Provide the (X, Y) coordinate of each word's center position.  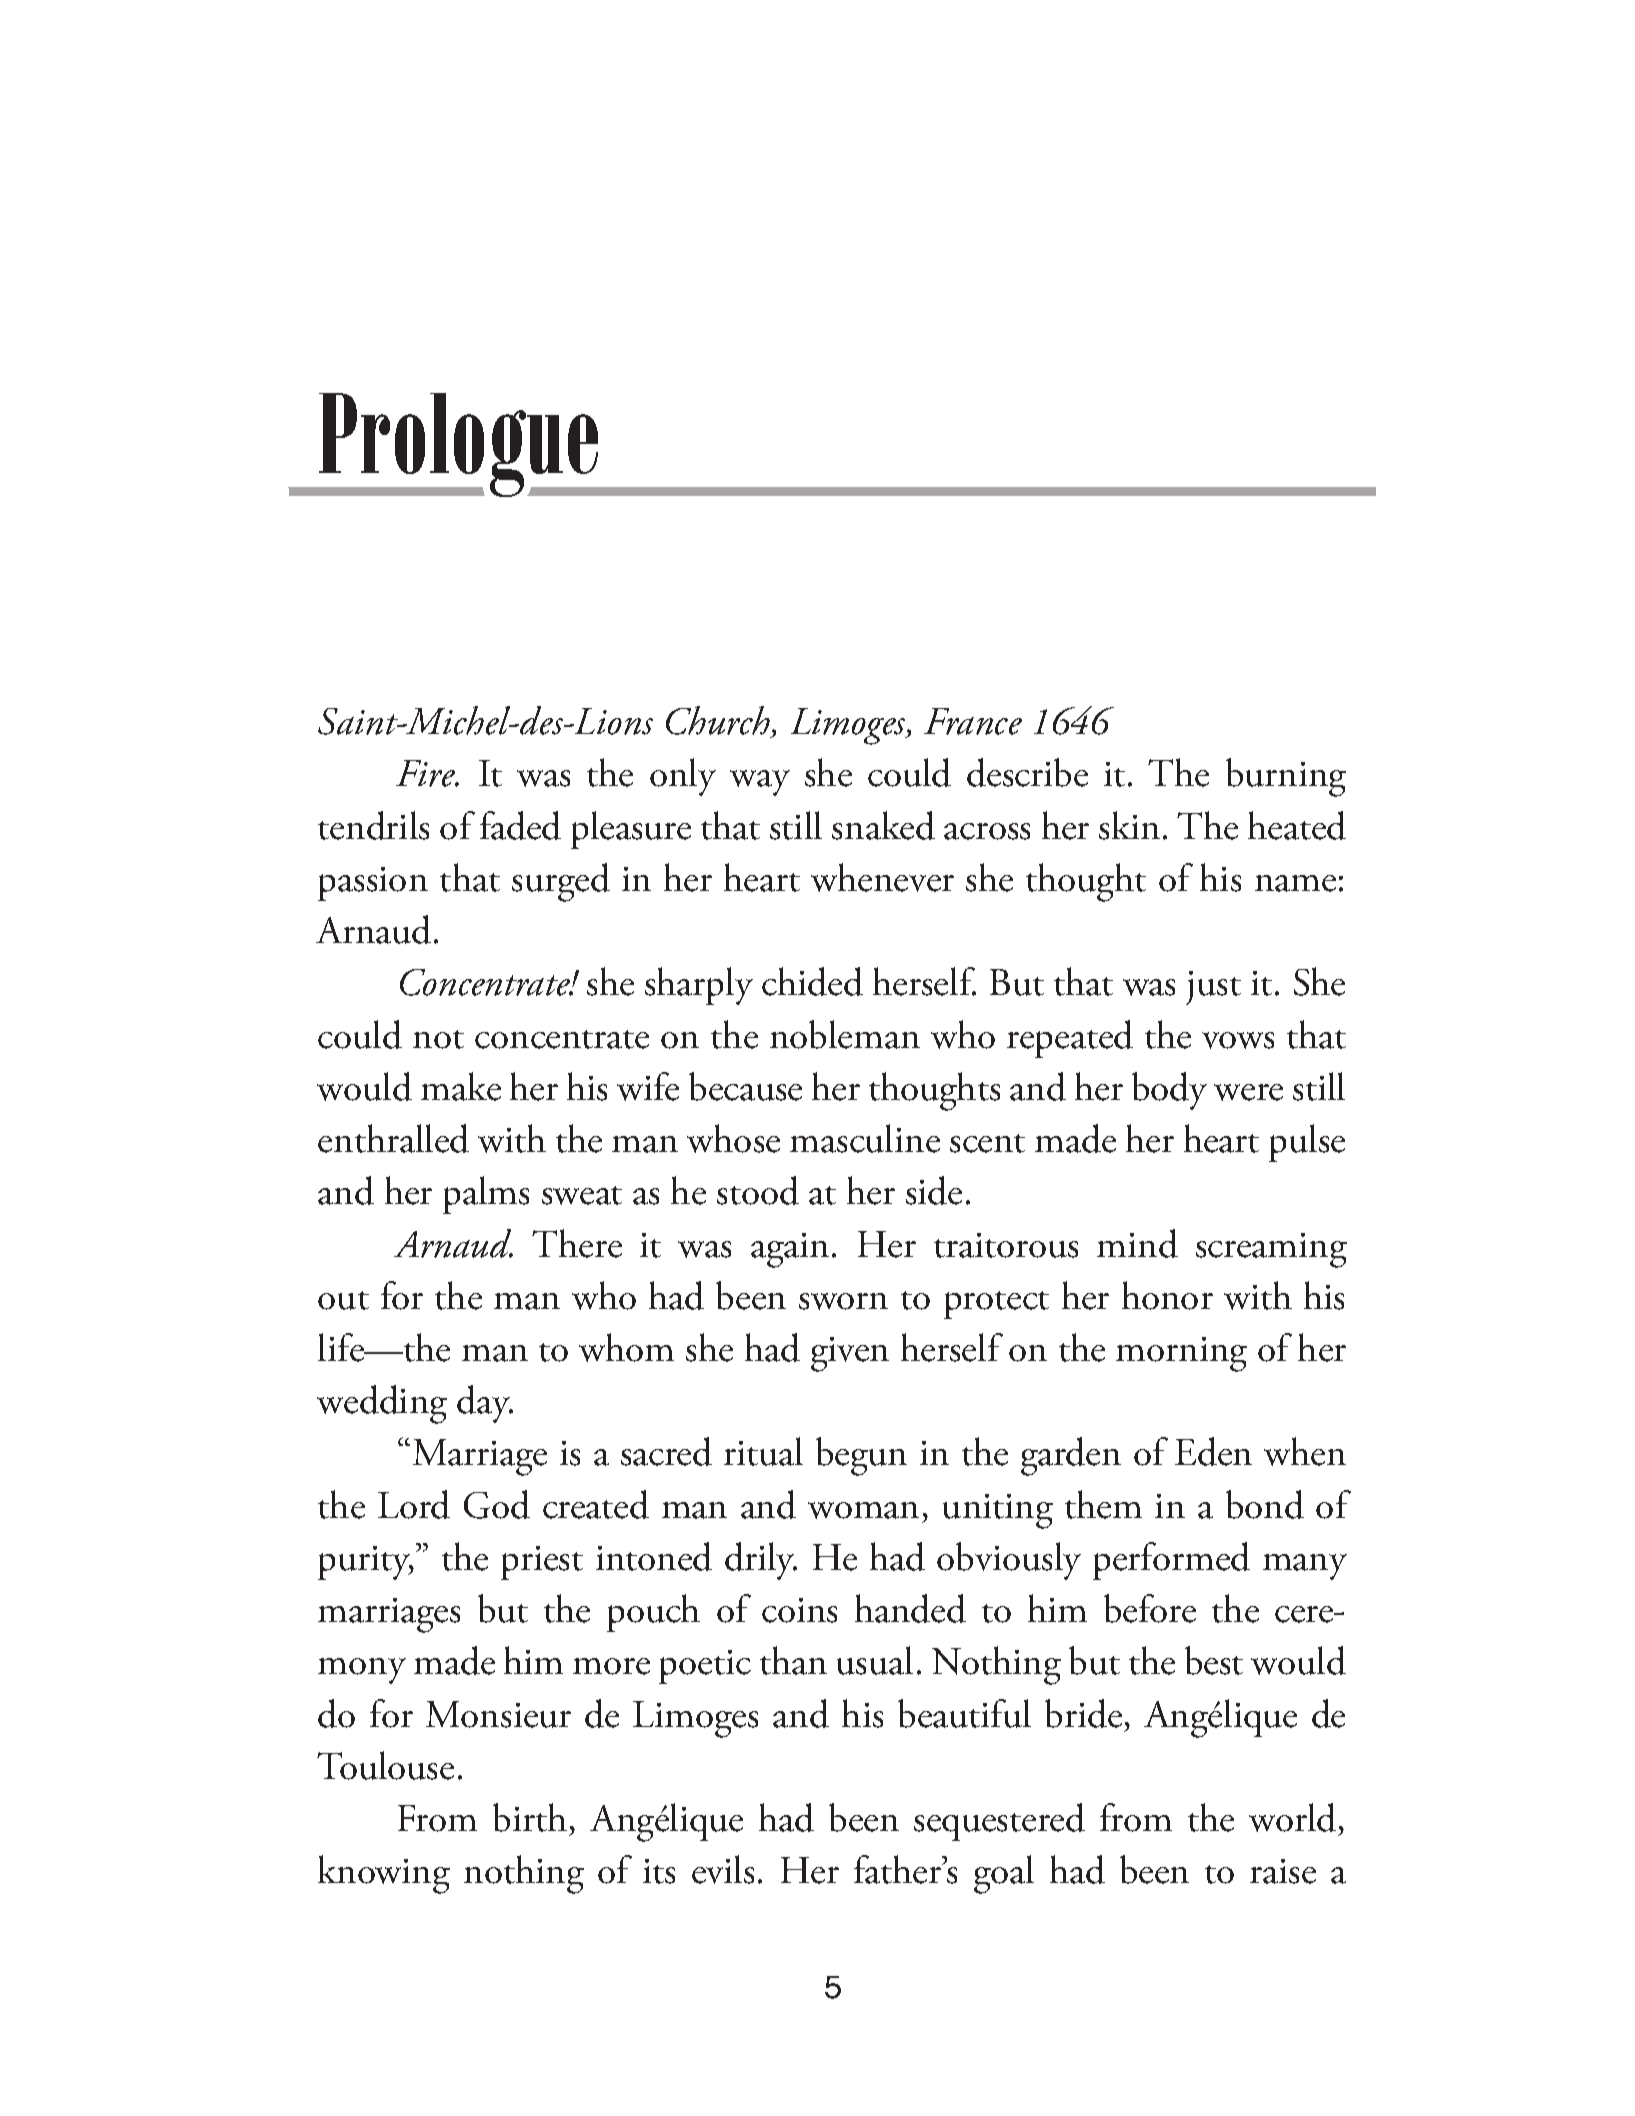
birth (530, 1817)
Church (719, 722)
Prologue (459, 445)
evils (723, 1869)
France (973, 721)
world (1292, 1817)
